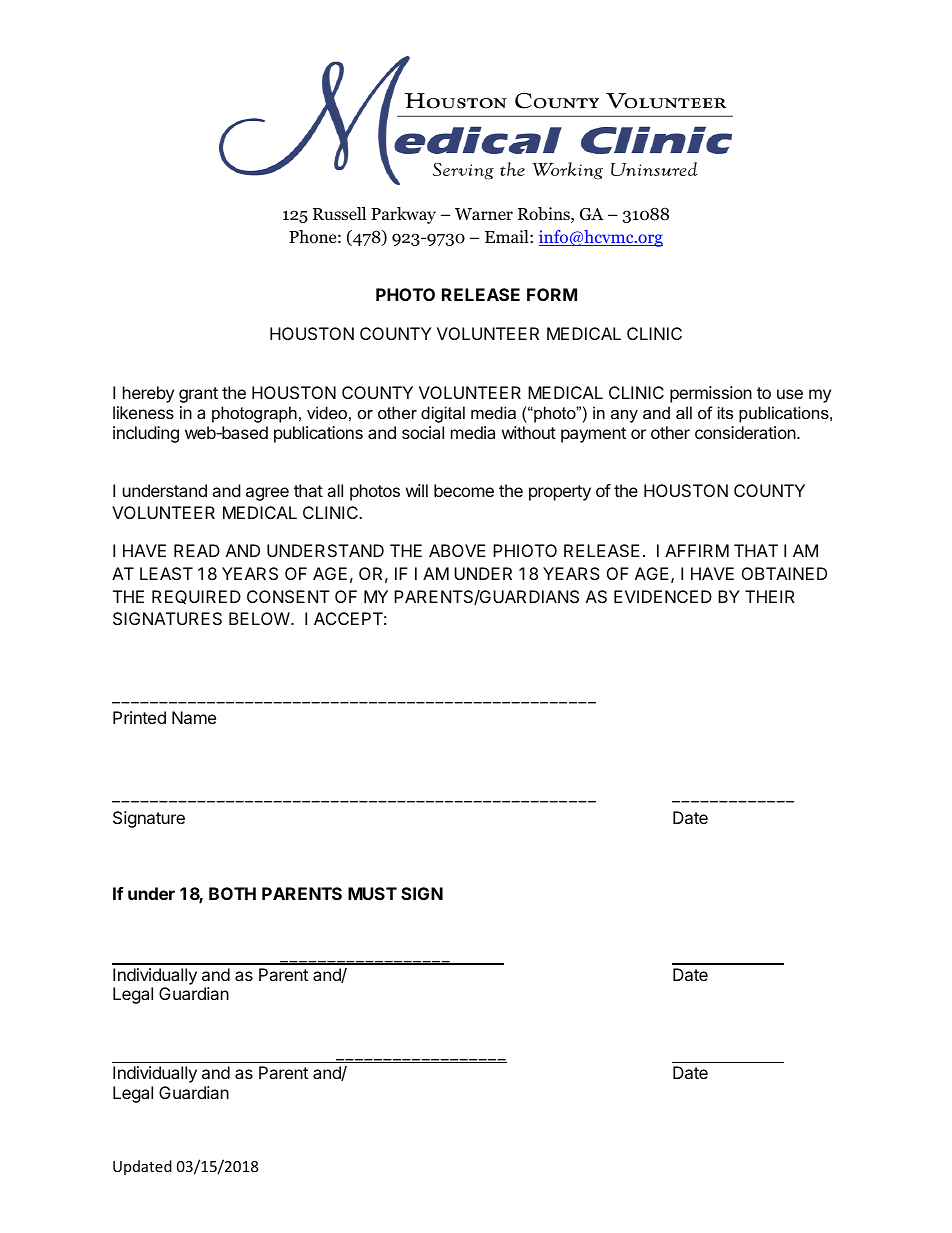 Image resolution: width=952 pixels, height=1233 pixels. I want to click on ABOVE, so click(457, 550).
